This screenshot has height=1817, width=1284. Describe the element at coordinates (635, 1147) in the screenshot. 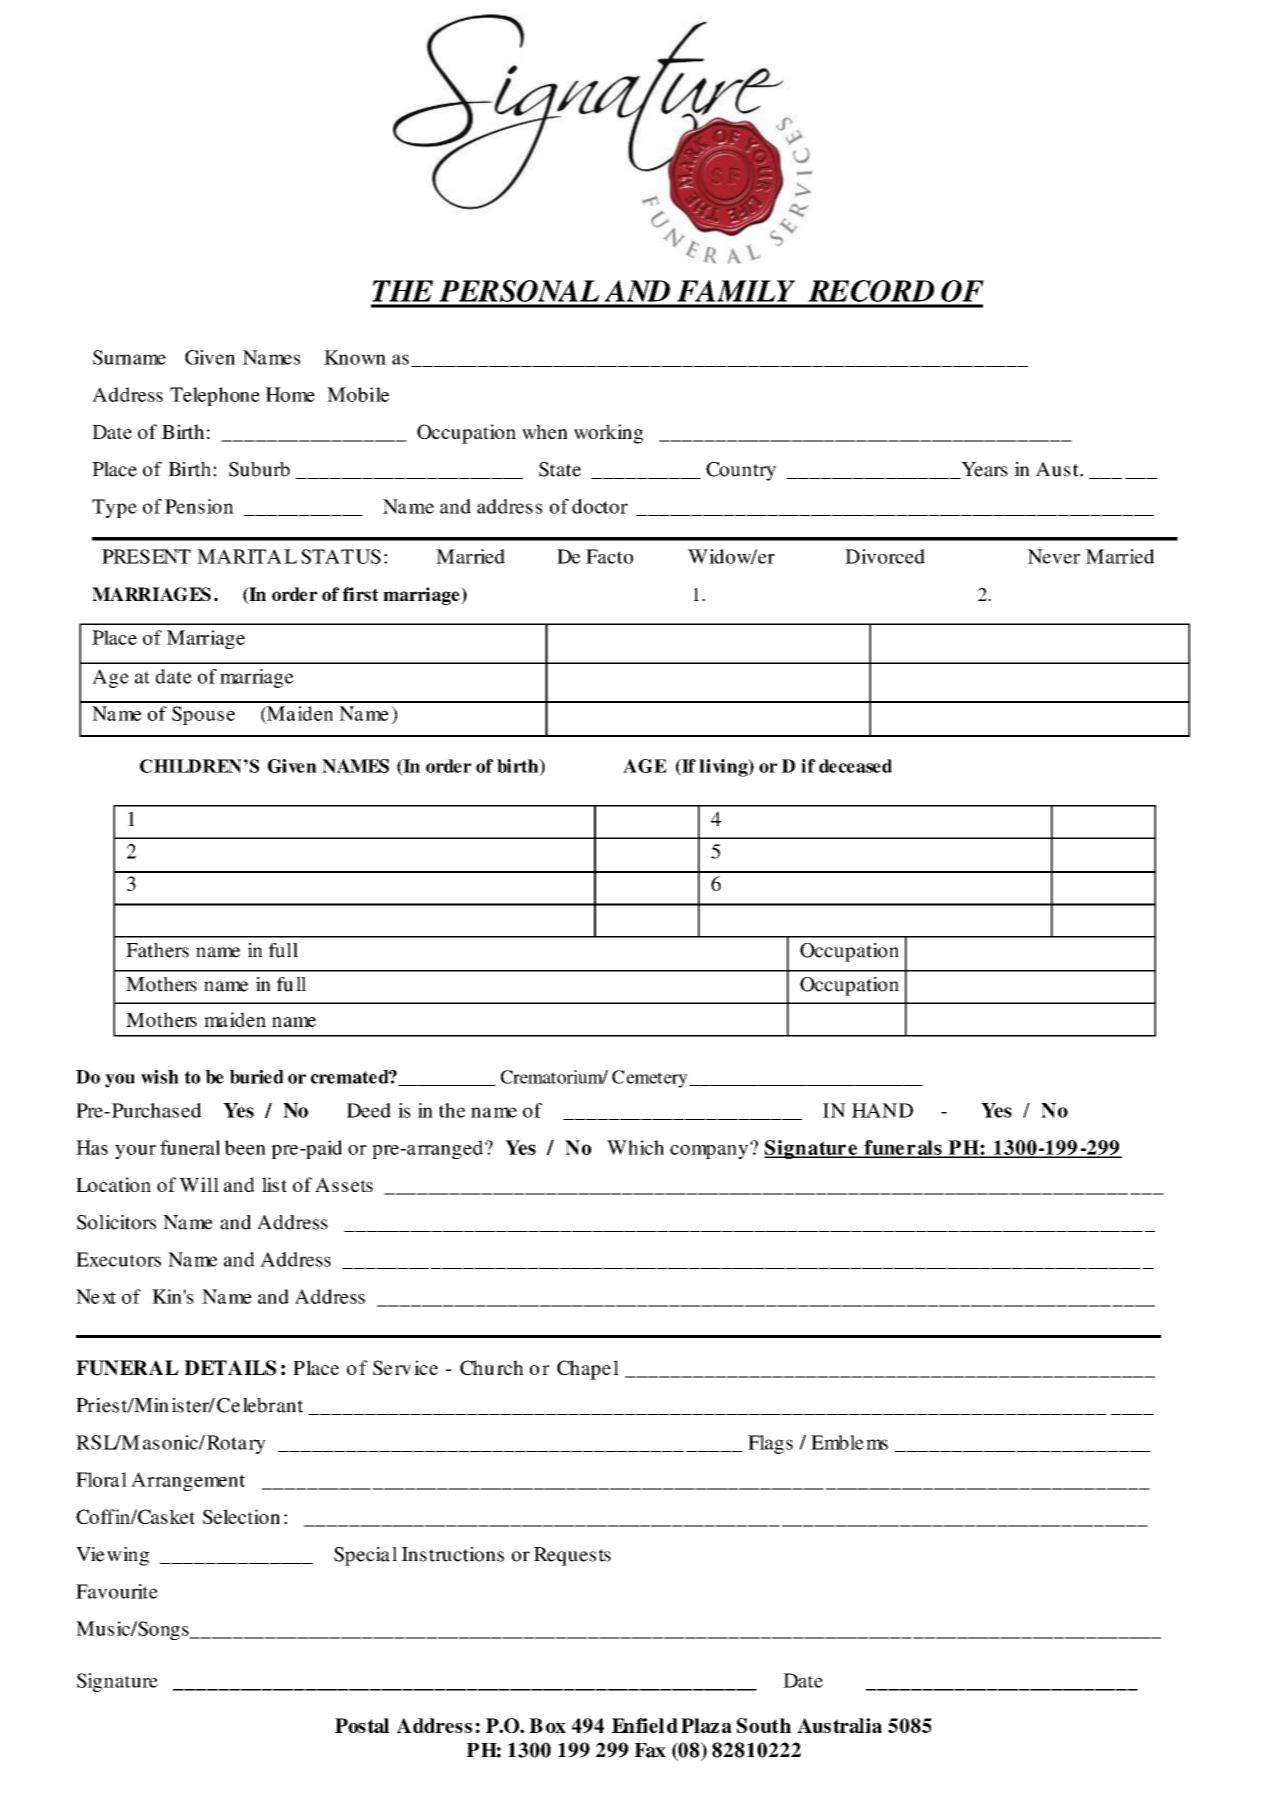

I see `Which` at that location.
